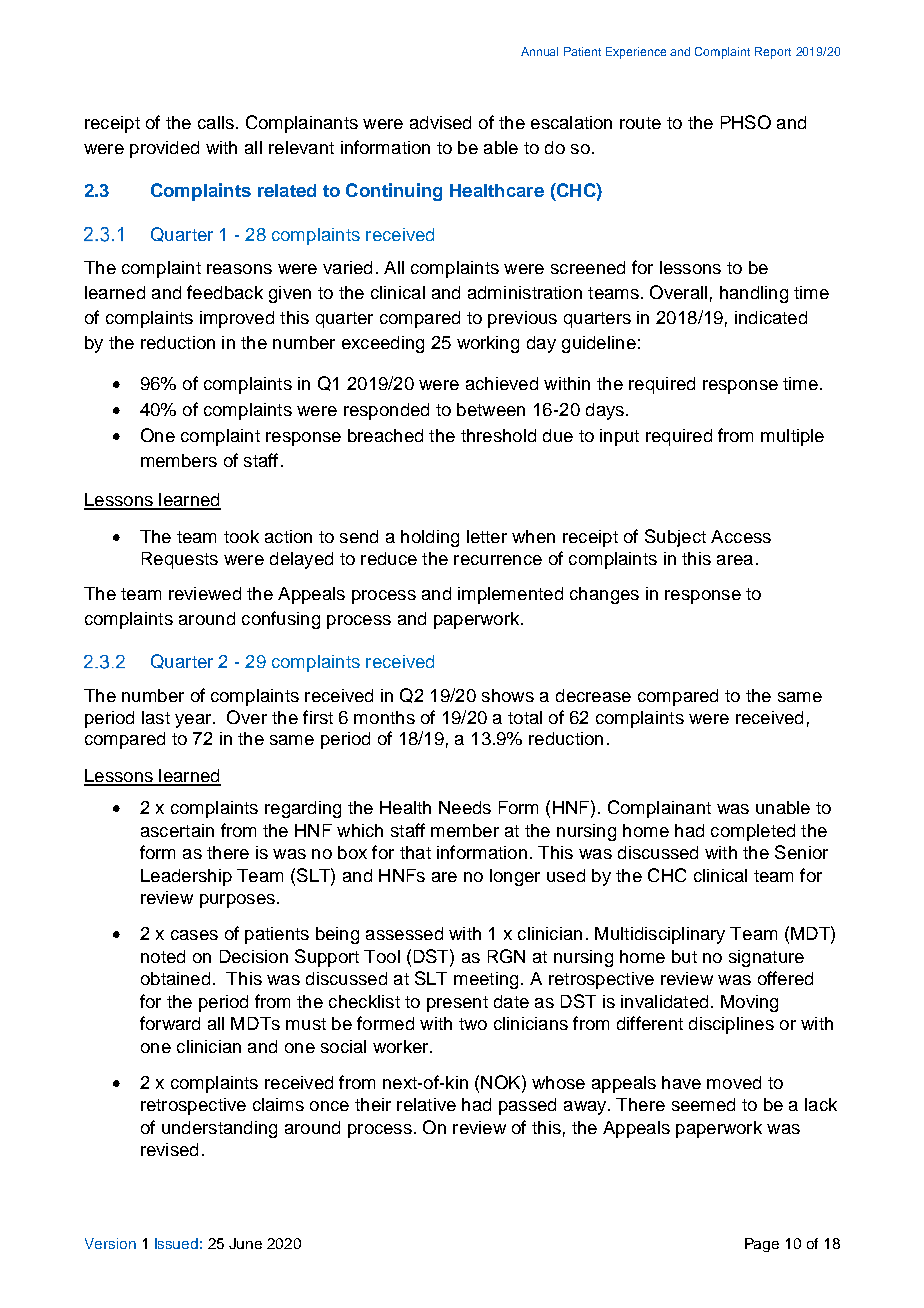 Image resolution: width=924 pixels, height=1308 pixels. What do you see at coordinates (508, 695) in the screenshot?
I see `shows` at bounding box center [508, 695].
